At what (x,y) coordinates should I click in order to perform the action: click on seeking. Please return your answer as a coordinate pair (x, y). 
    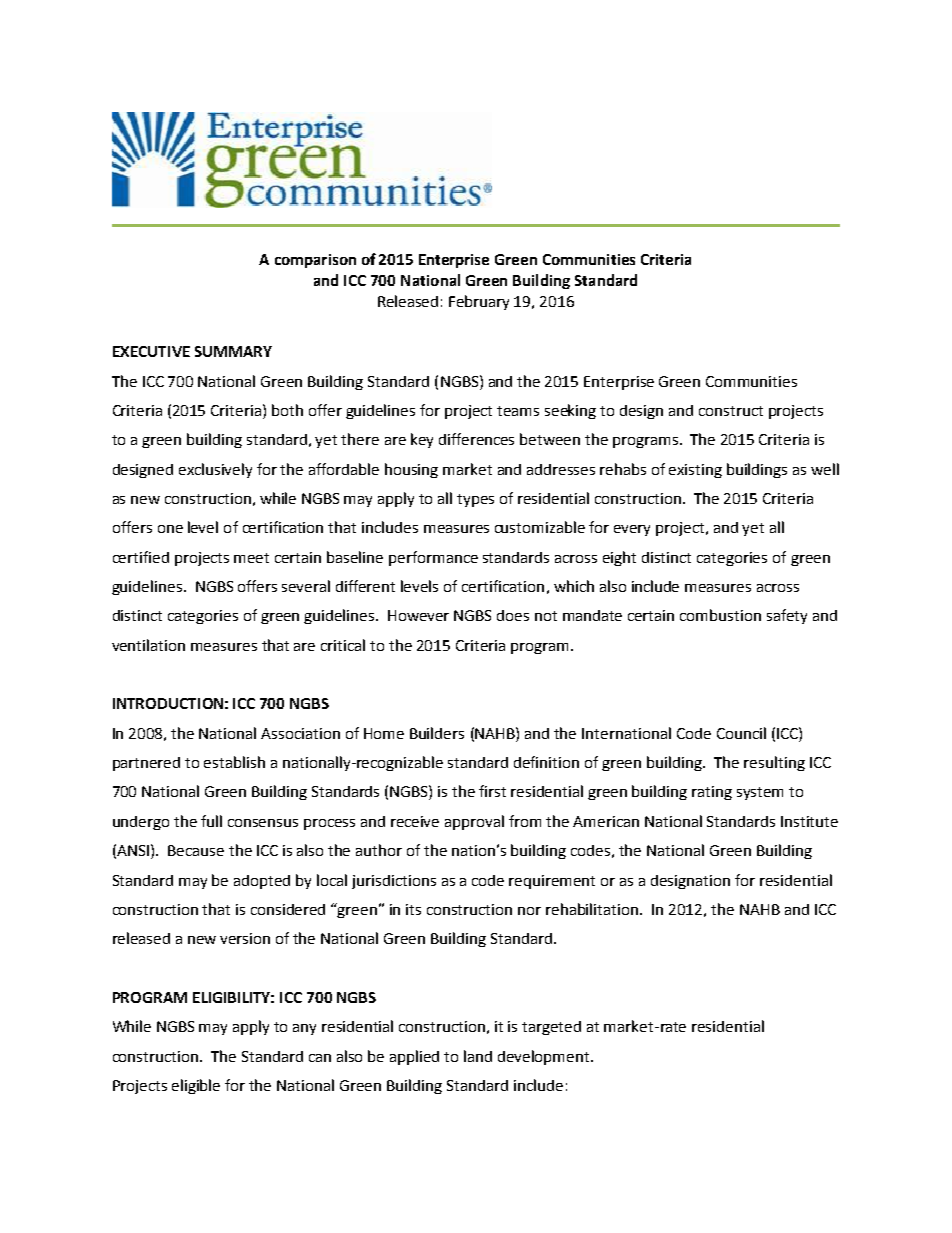
    Looking at the image, I should click on (570, 411).
